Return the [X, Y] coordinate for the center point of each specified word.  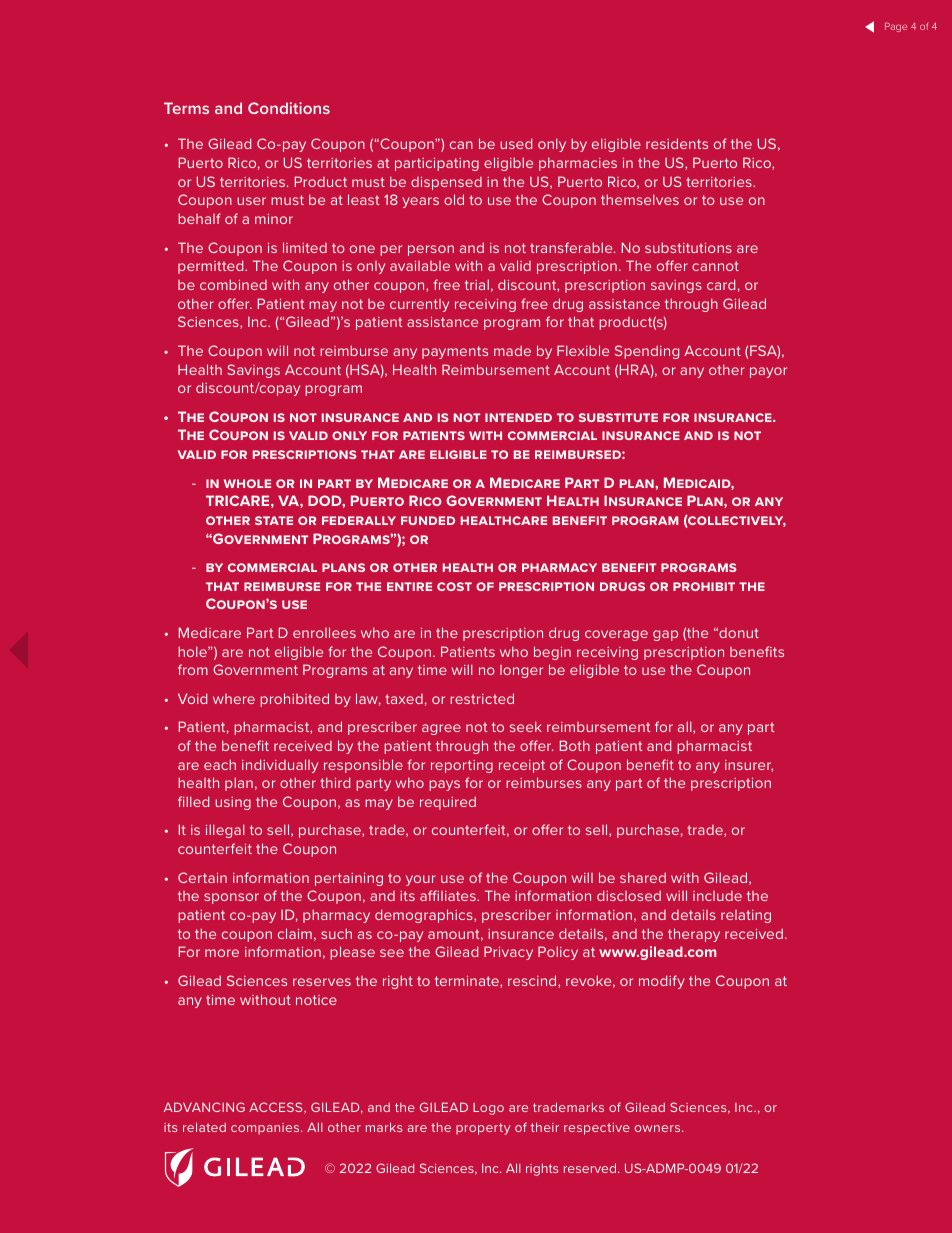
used [516, 143]
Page [896, 27]
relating [746, 916]
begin [552, 653]
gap [665, 635]
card [721, 284]
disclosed [629, 895]
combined [233, 284]
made [512, 350]
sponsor [231, 898]
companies [266, 1129]
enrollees [324, 632]
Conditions [289, 108]
